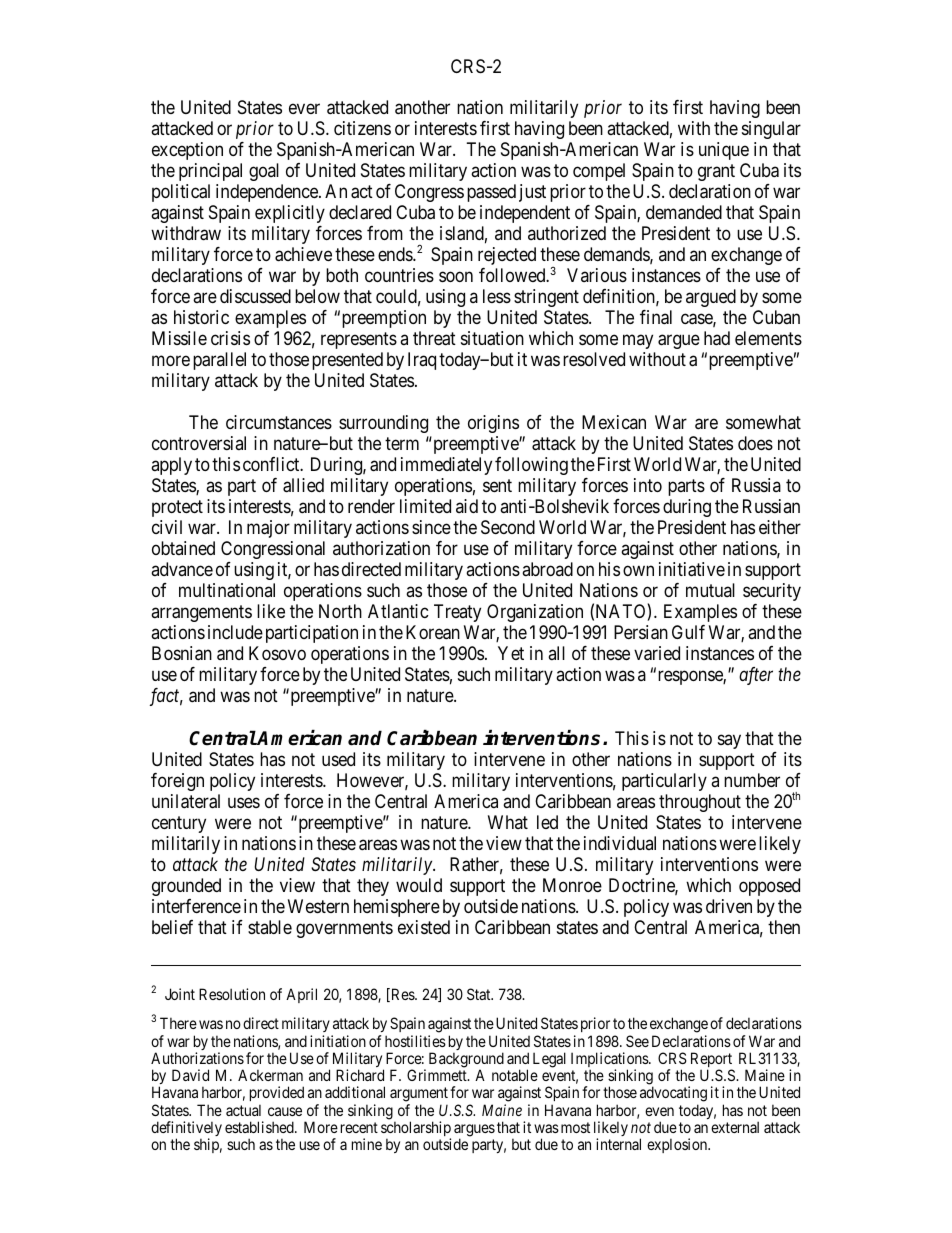 The image size is (952, 1233). What do you see at coordinates (243, 1110) in the screenshot?
I see `actual` at bounding box center [243, 1110].
